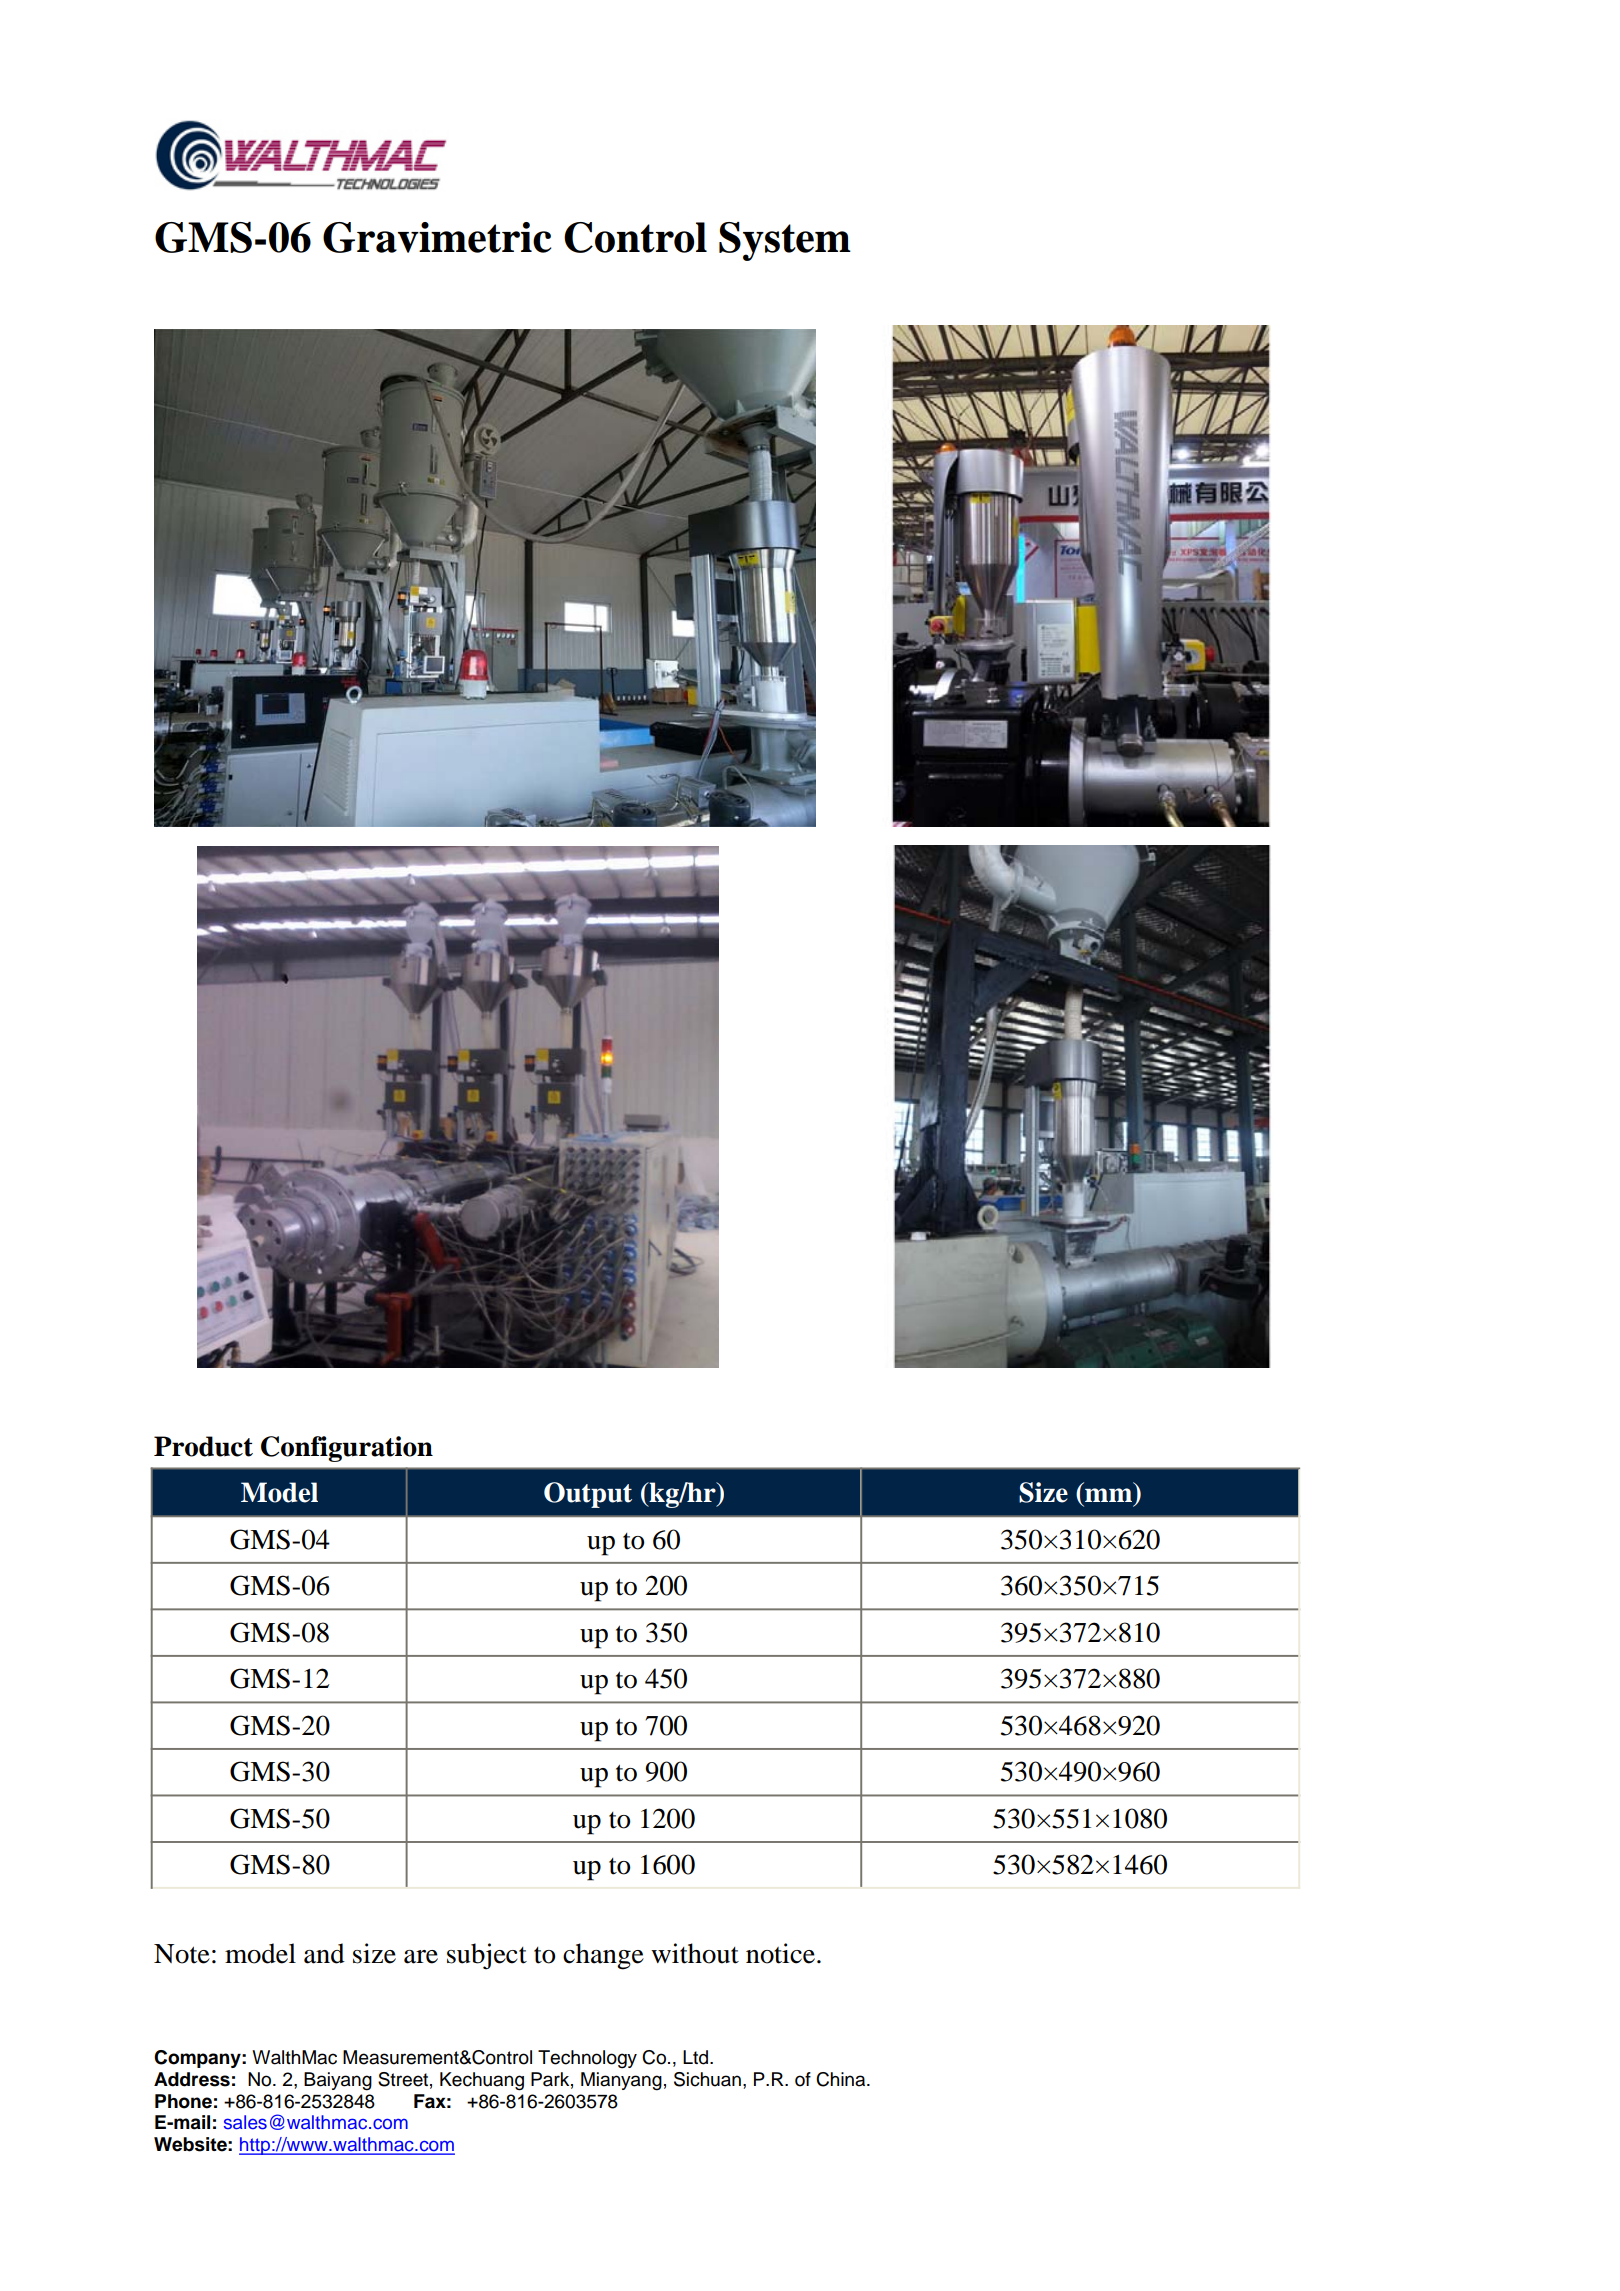  What do you see at coordinates (785, 241) in the document?
I see `System` at bounding box center [785, 241].
